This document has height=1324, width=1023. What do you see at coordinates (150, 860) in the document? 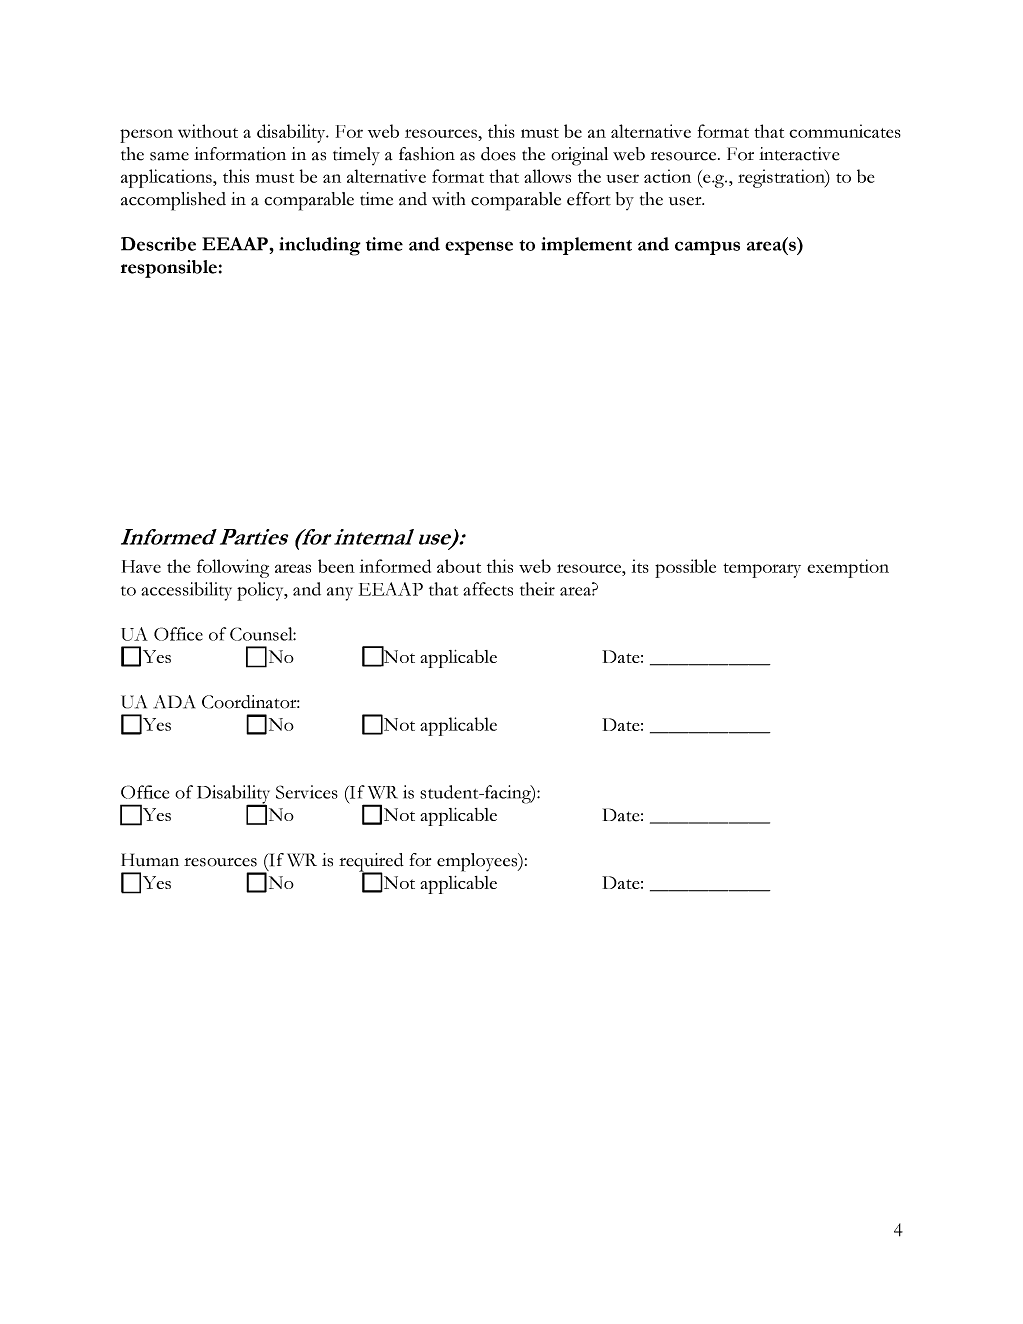
I see `Human` at bounding box center [150, 860].
